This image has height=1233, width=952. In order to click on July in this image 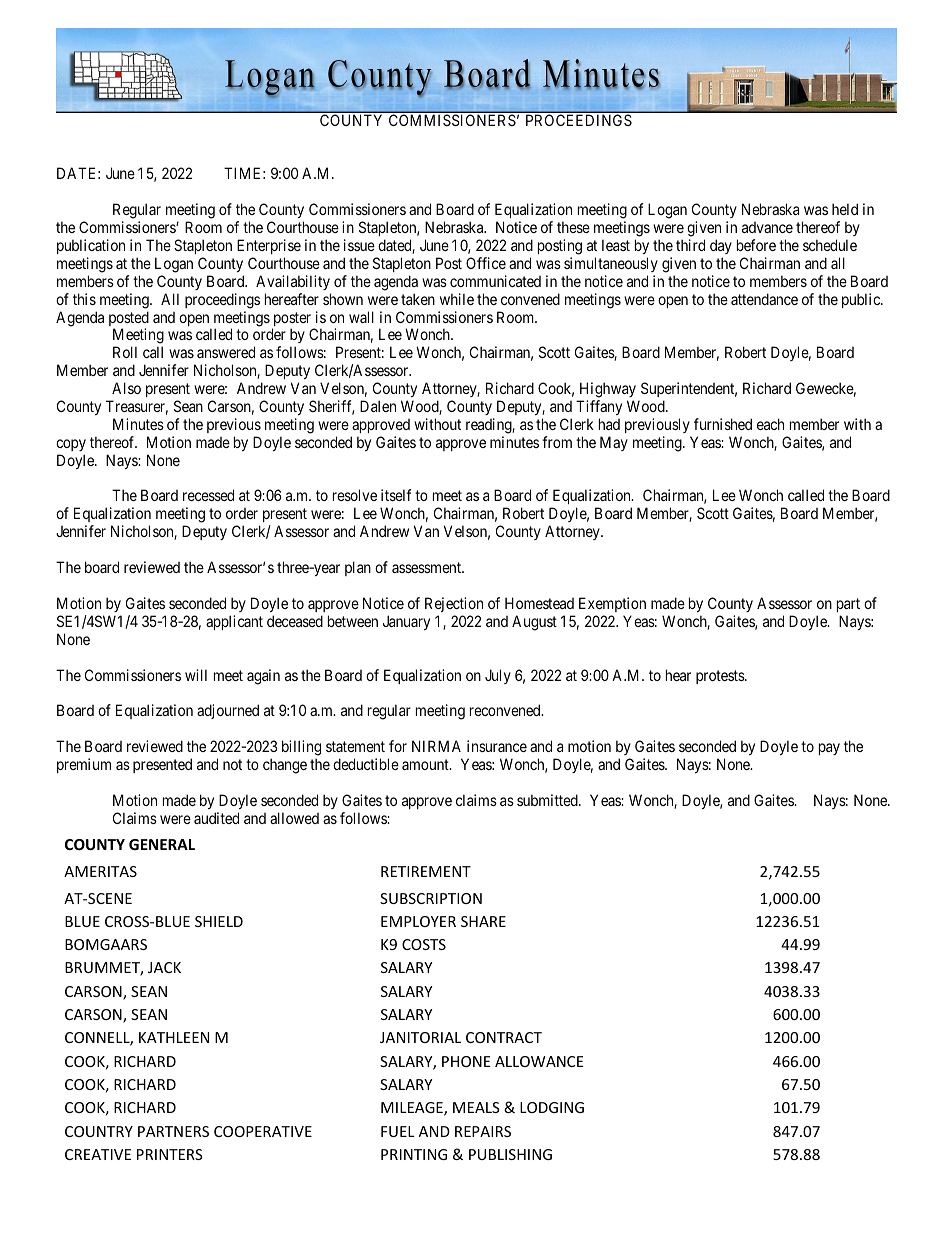, I will do `click(498, 676)`.
